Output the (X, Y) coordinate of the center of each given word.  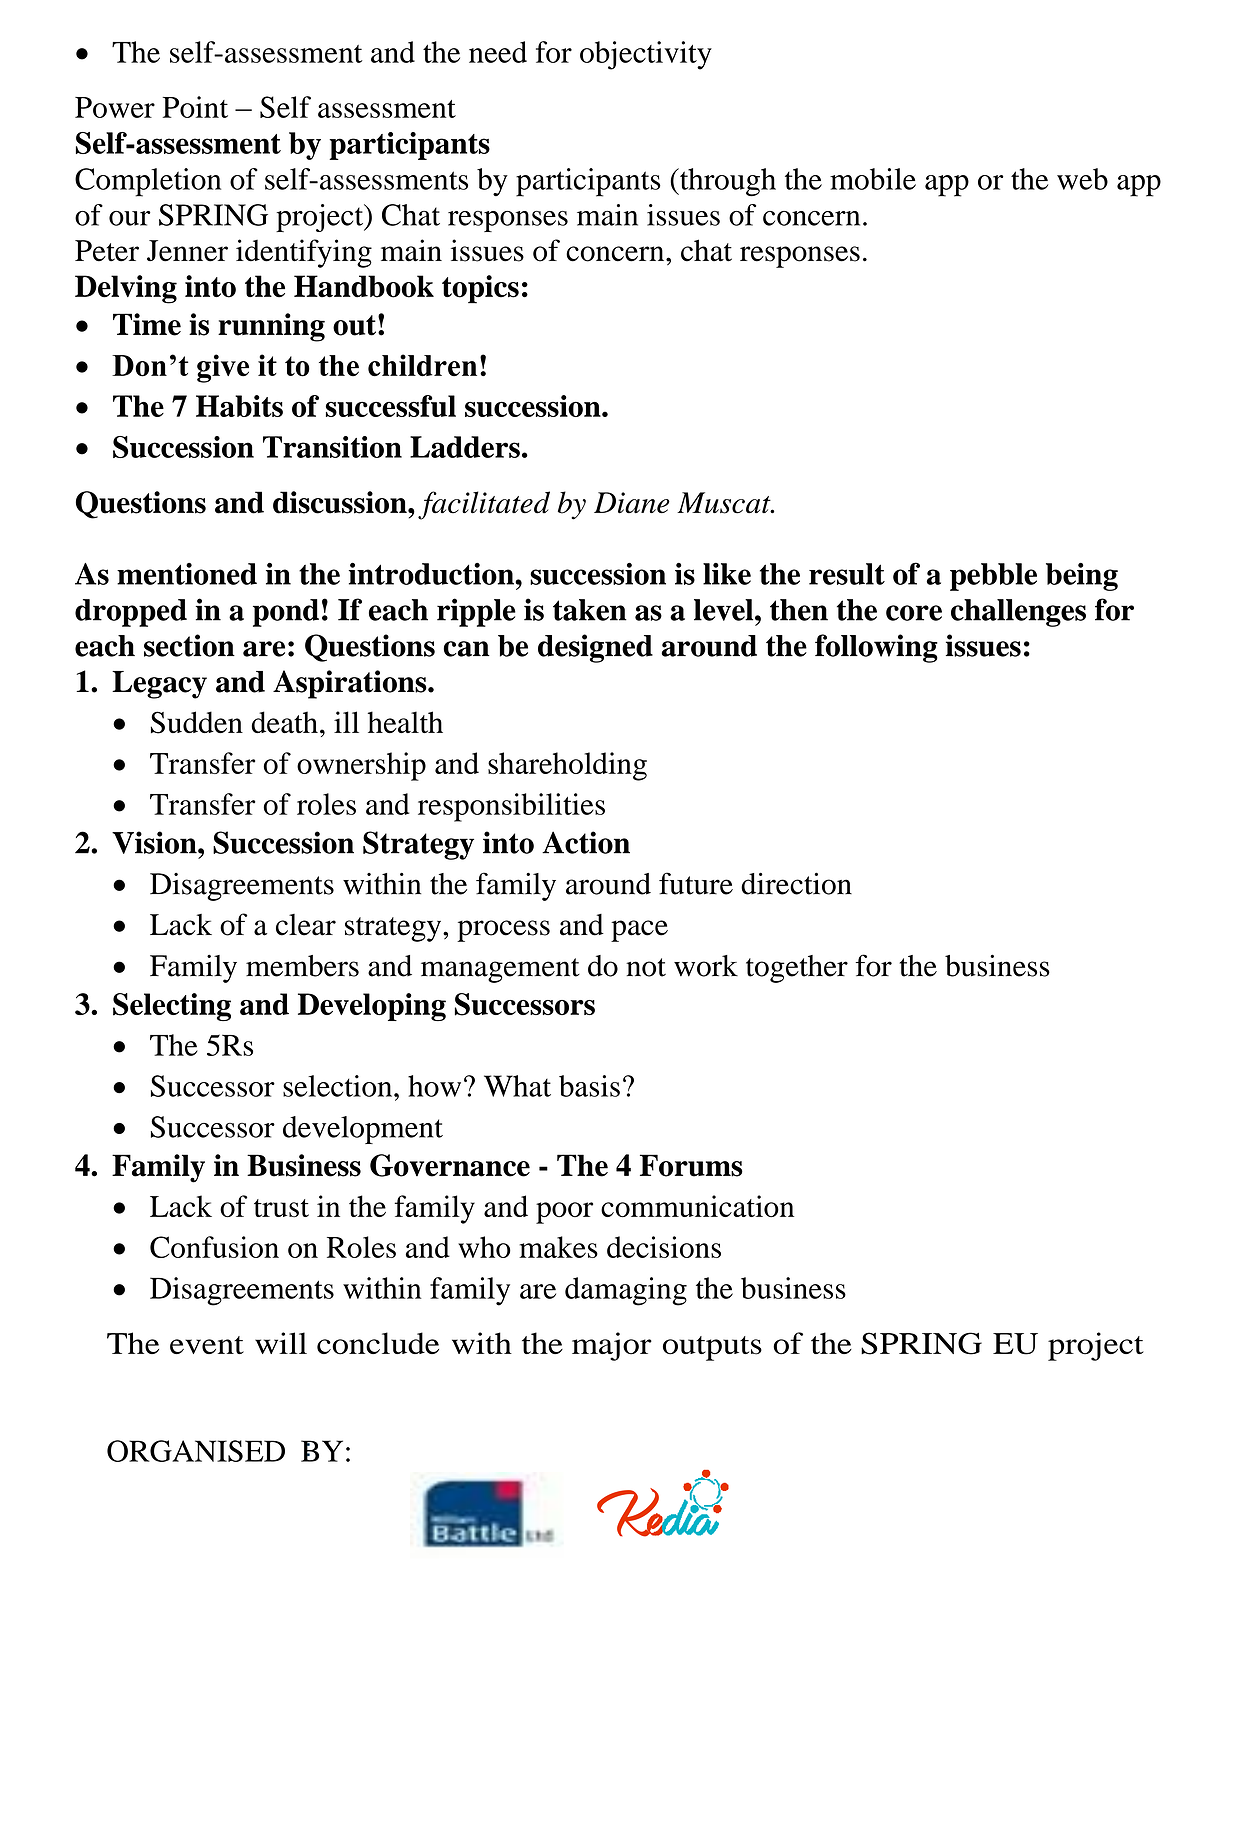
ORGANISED (196, 1451)
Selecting (172, 1007)
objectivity (646, 55)
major (612, 1346)
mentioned (187, 574)
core (914, 613)
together (797, 969)
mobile (873, 179)
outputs (712, 1348)
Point (195, 107)
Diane (632, 503)
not (646, 967)
